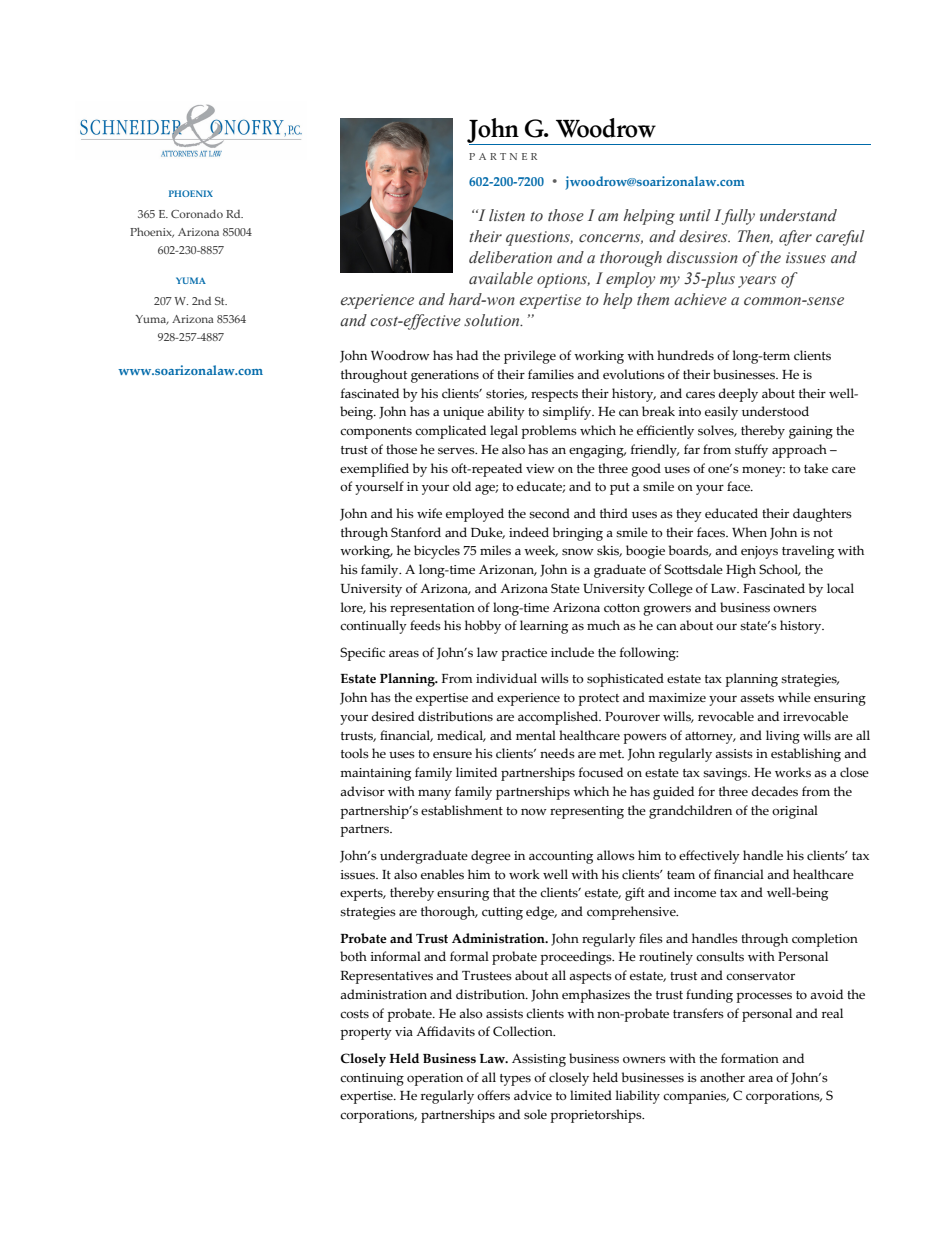 The image size is (952, 1233). What do you see at coordinates (362, 654) in the screenshot?
I see `Specific` at bounding box center [362, 654].
